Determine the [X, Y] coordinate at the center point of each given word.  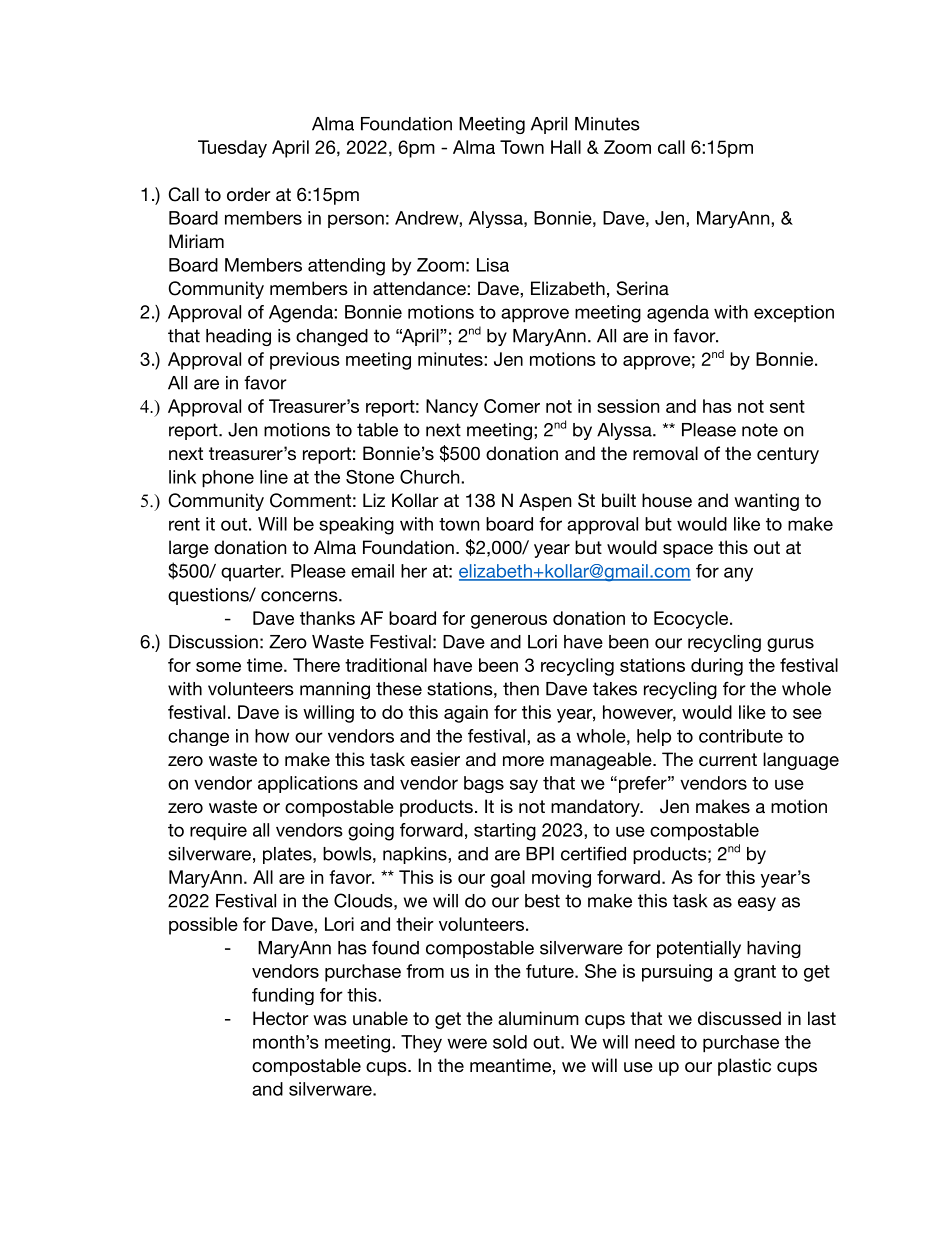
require [218, 832]
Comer [512, 406]
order [249, 194]
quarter [252, 573]
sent [787, 406]
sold [510, 1042]
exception [794, 313]
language [801, 761]
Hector [281, 1018]
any [738, 574]
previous [305, 361]
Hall [566, 147]
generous [509, 622]
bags [484, 784]
